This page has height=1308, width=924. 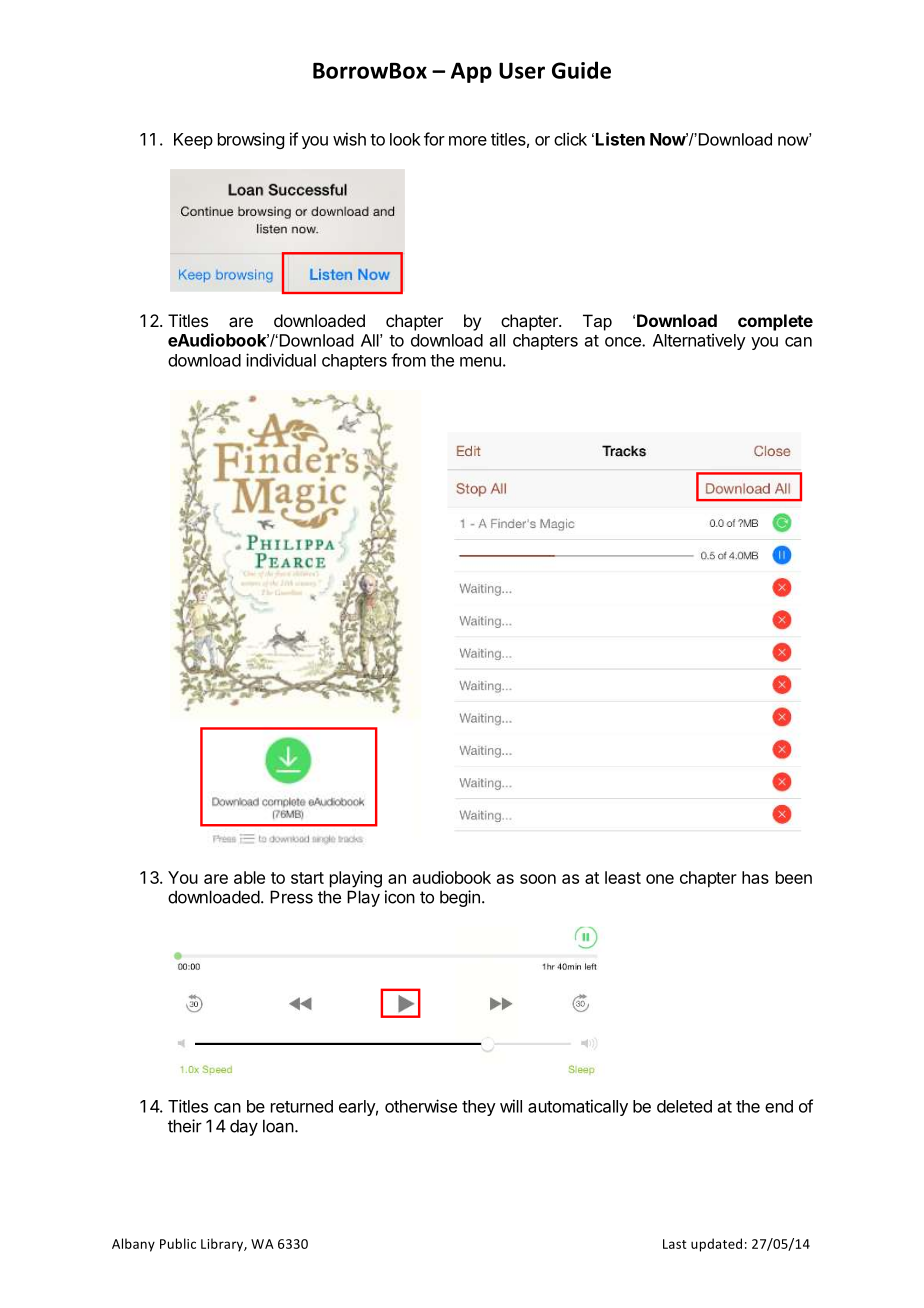 I want to click on Listen, so click(x=620, y=139).
